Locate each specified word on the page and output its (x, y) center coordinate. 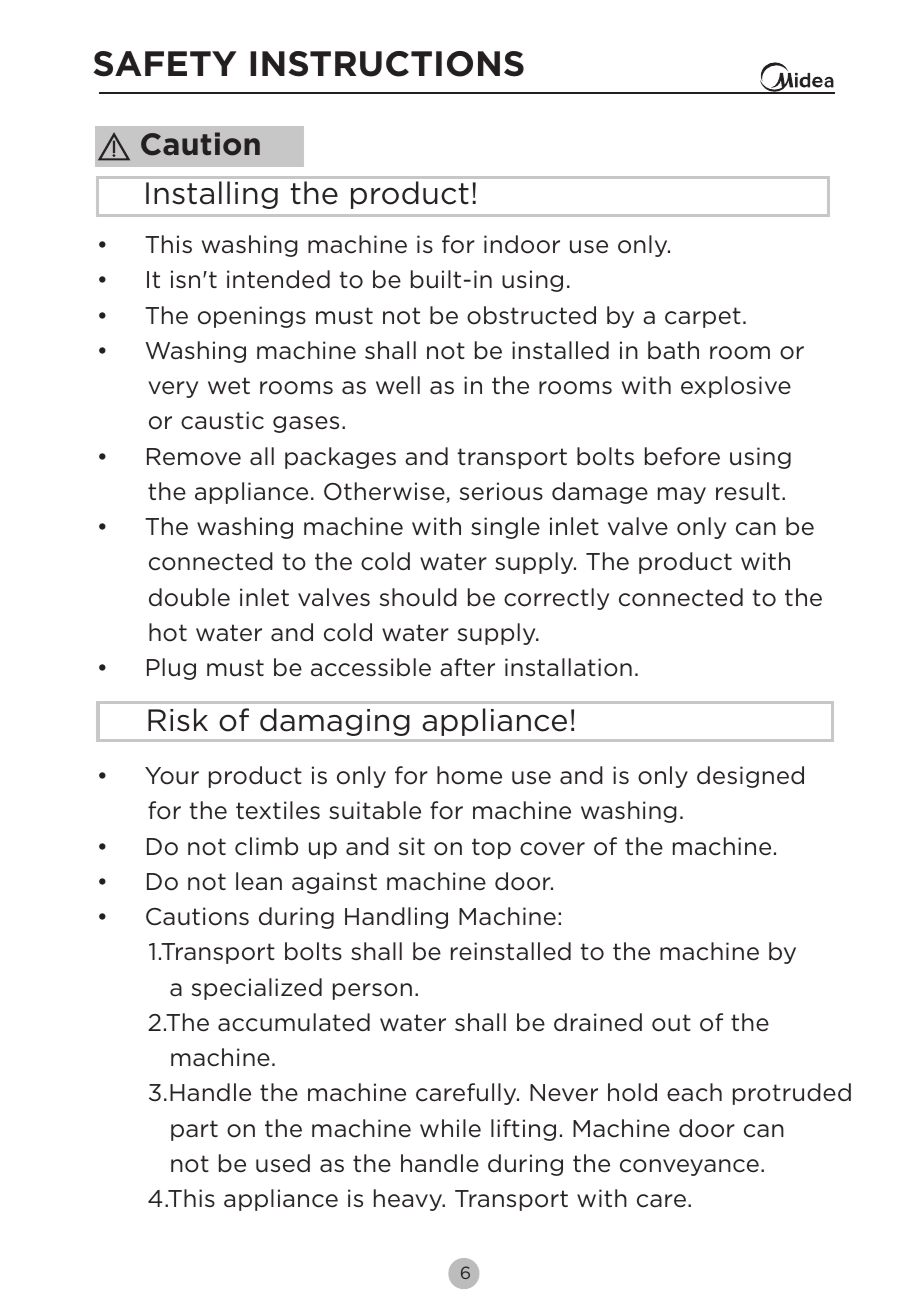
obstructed (531, 315)
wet (229, 386)
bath (673, 350)
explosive (736, 387)
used (283, 1163)
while (450, 1128)
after (467, 667)
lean (259, 881)
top (491, 848)
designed (750, 777)
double (189, 597)
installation (568, 667)
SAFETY (165, 64)
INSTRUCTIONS (387, 64)
